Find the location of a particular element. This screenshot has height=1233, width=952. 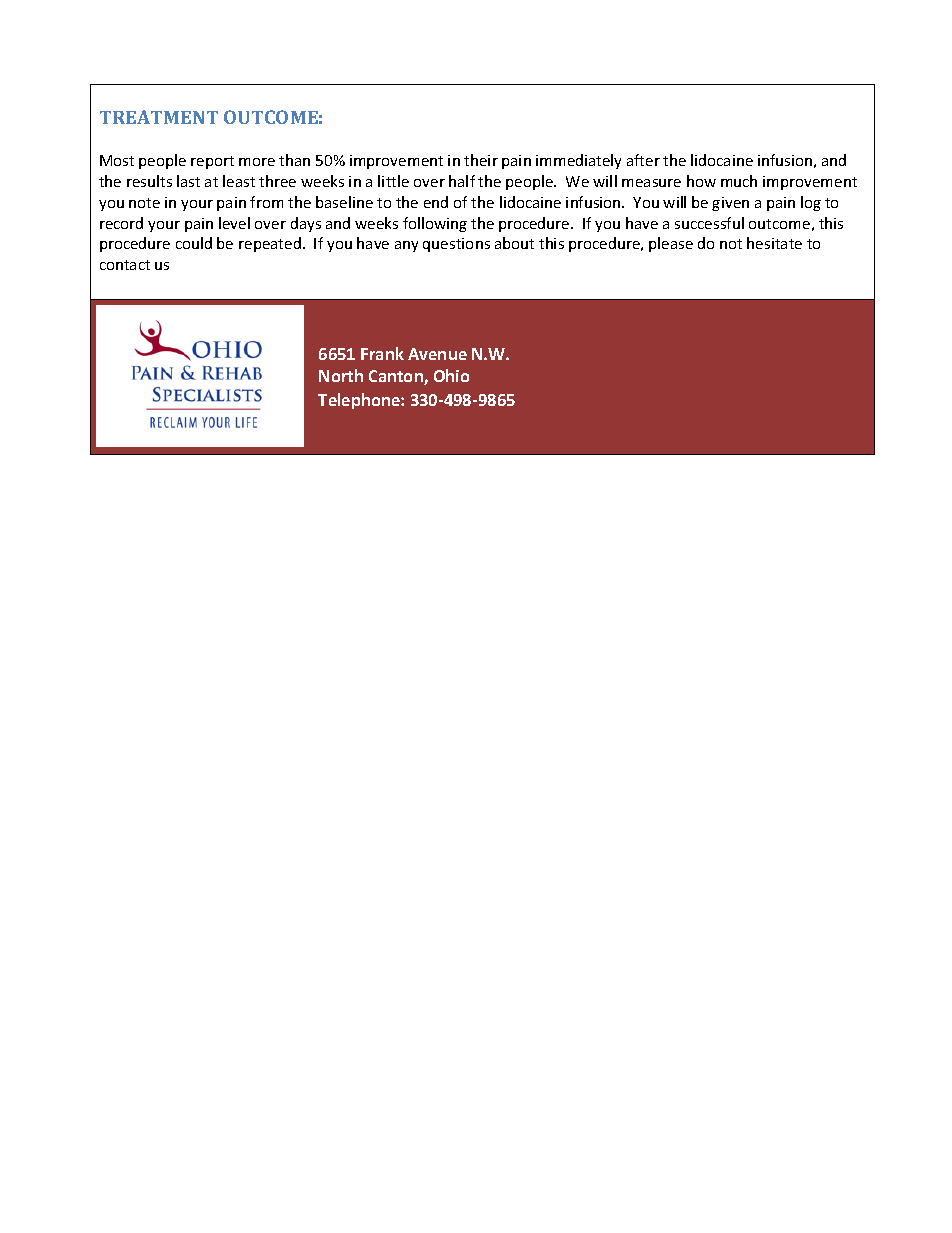

TREATMENT is located at coordinates (159, 117).
